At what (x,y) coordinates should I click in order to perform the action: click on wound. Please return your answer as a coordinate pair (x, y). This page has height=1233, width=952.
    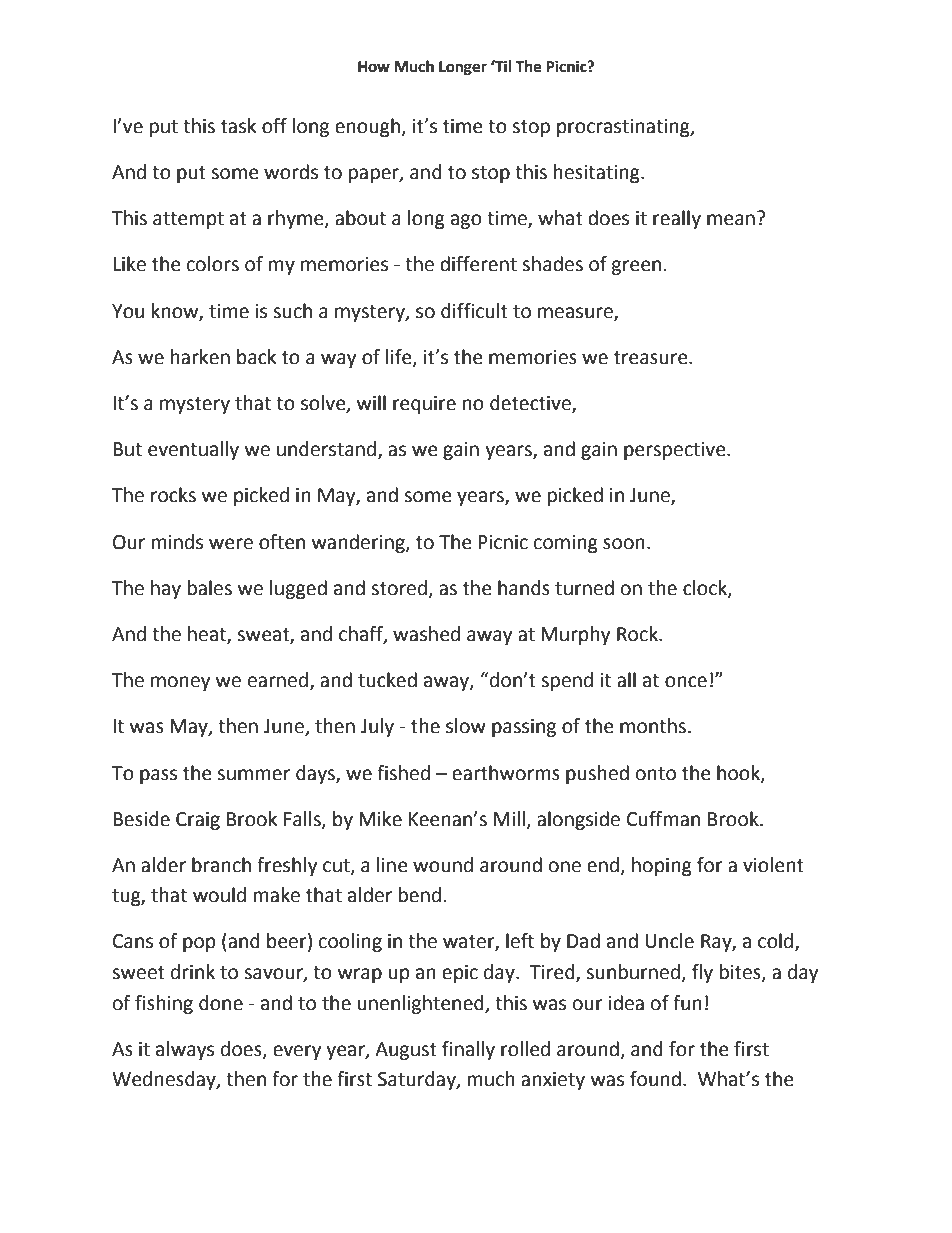
    Looking at the image, I should click on (443, 865).
